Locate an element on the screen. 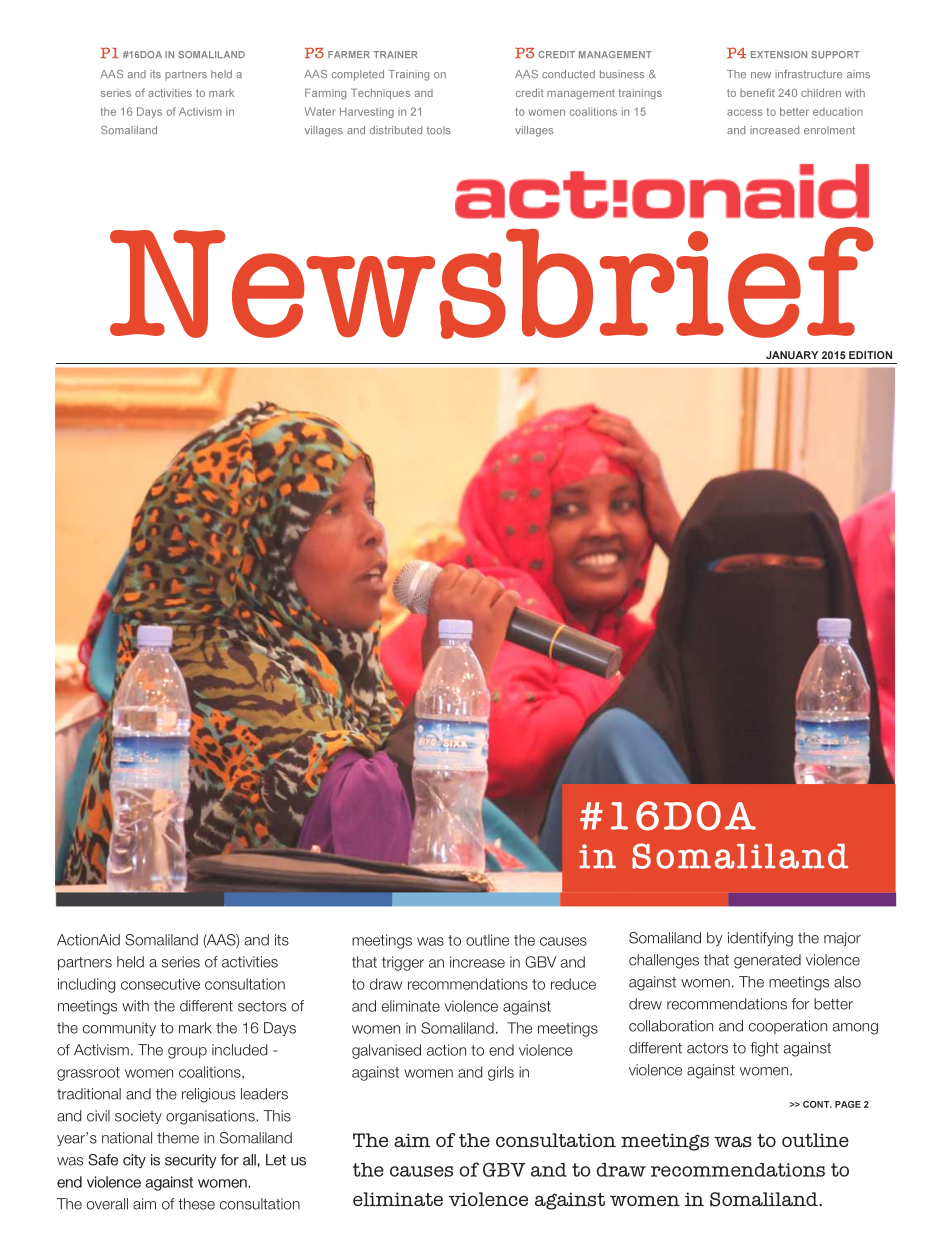  girls is located at coordinates (501, 1073).
